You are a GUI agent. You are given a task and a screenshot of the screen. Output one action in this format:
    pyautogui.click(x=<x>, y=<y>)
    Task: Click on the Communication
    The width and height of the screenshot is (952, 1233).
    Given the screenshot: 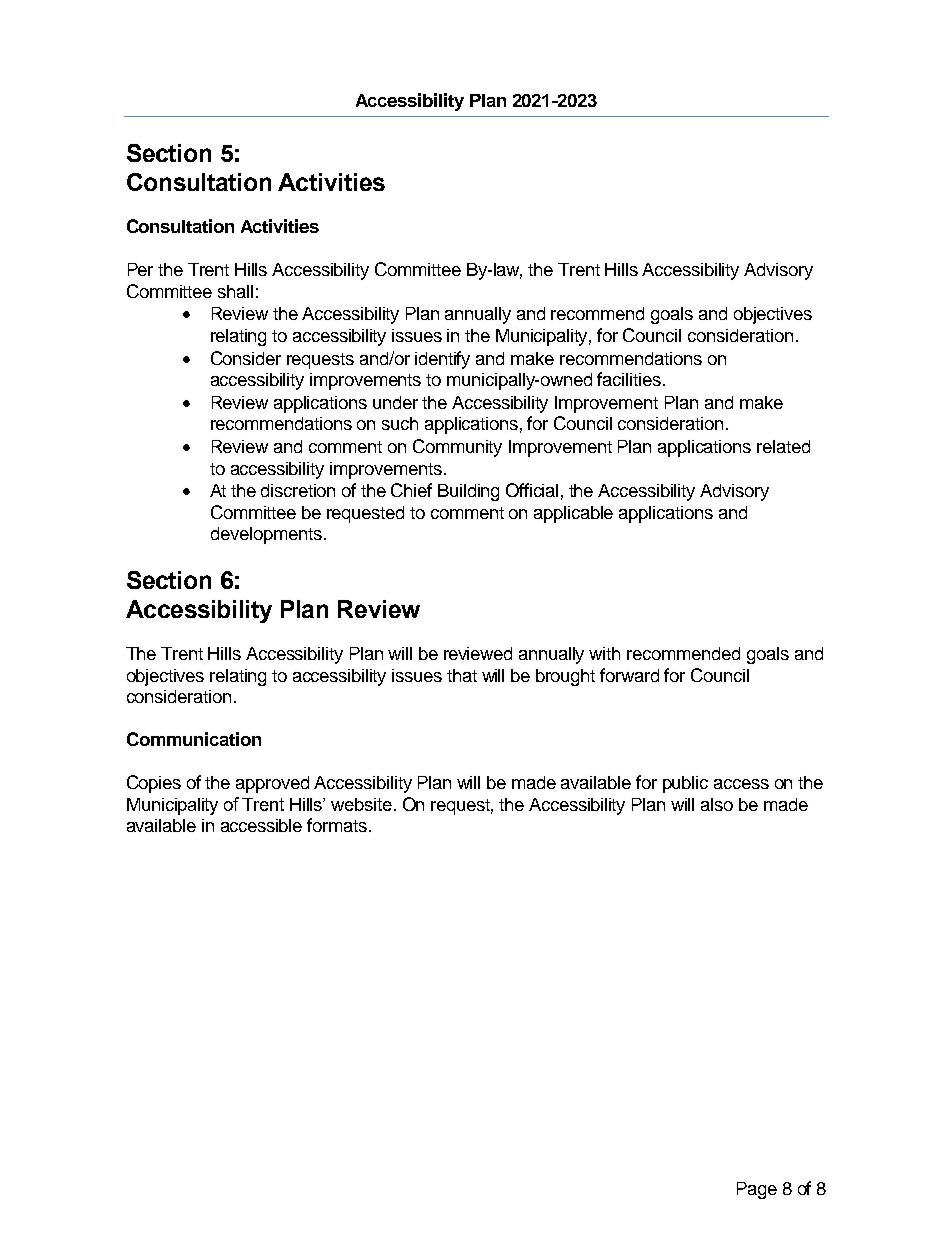 What is the action you would take?
    pyautogui.click(x=194, y=739)
